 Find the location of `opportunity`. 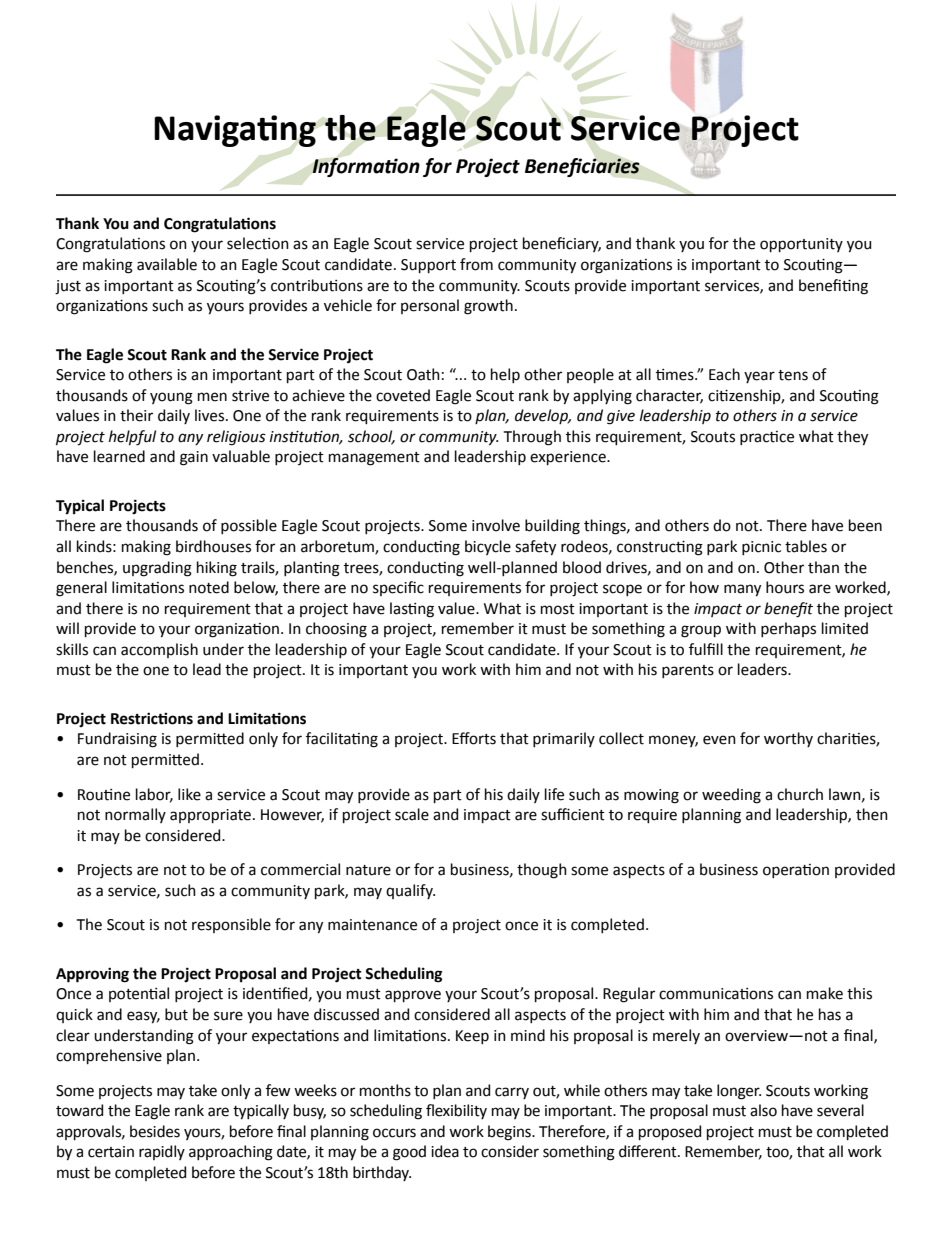

opportunity is located at coordinates (801, 245).
